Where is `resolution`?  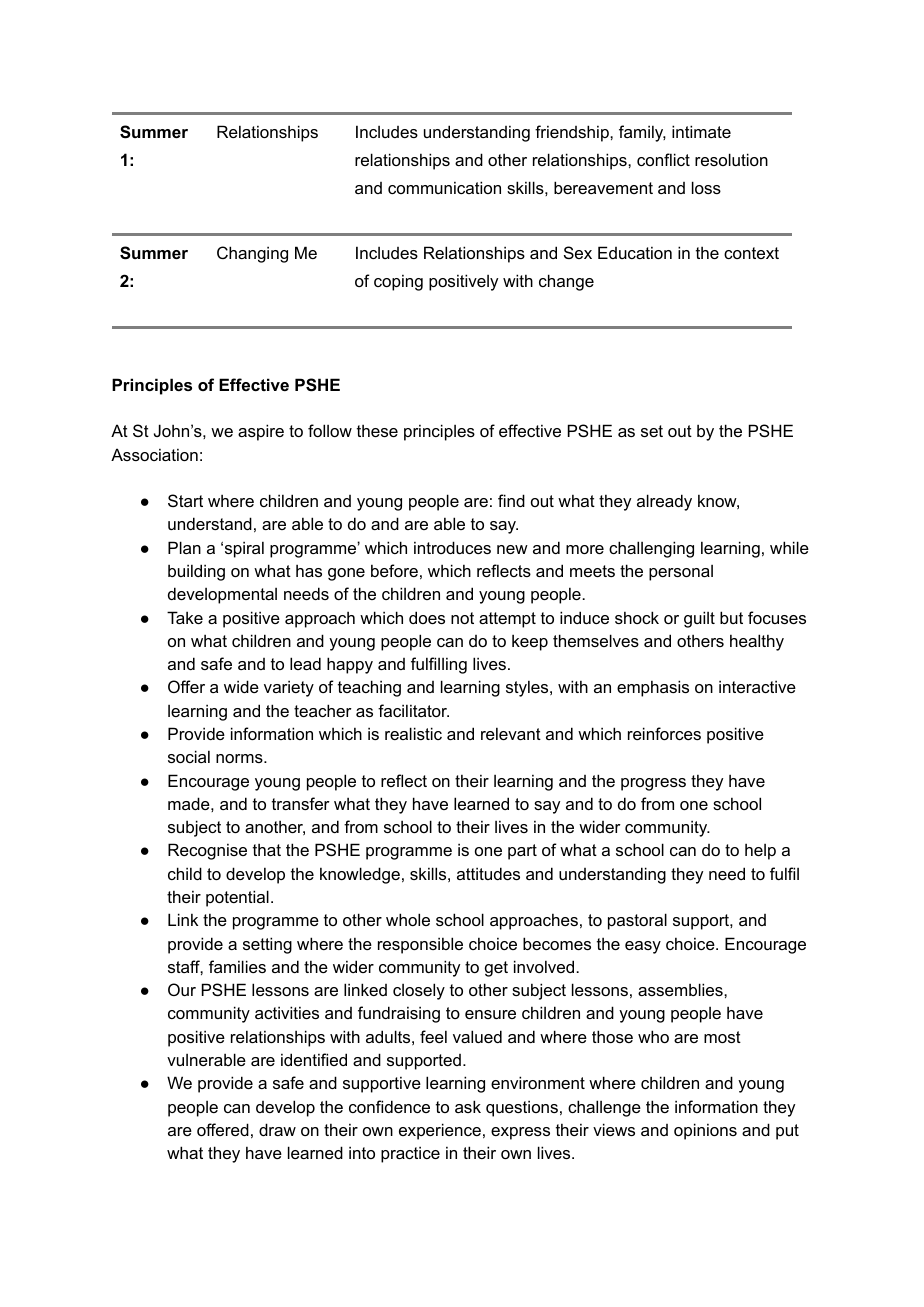
resolution is located at coordinates (731, 159).
